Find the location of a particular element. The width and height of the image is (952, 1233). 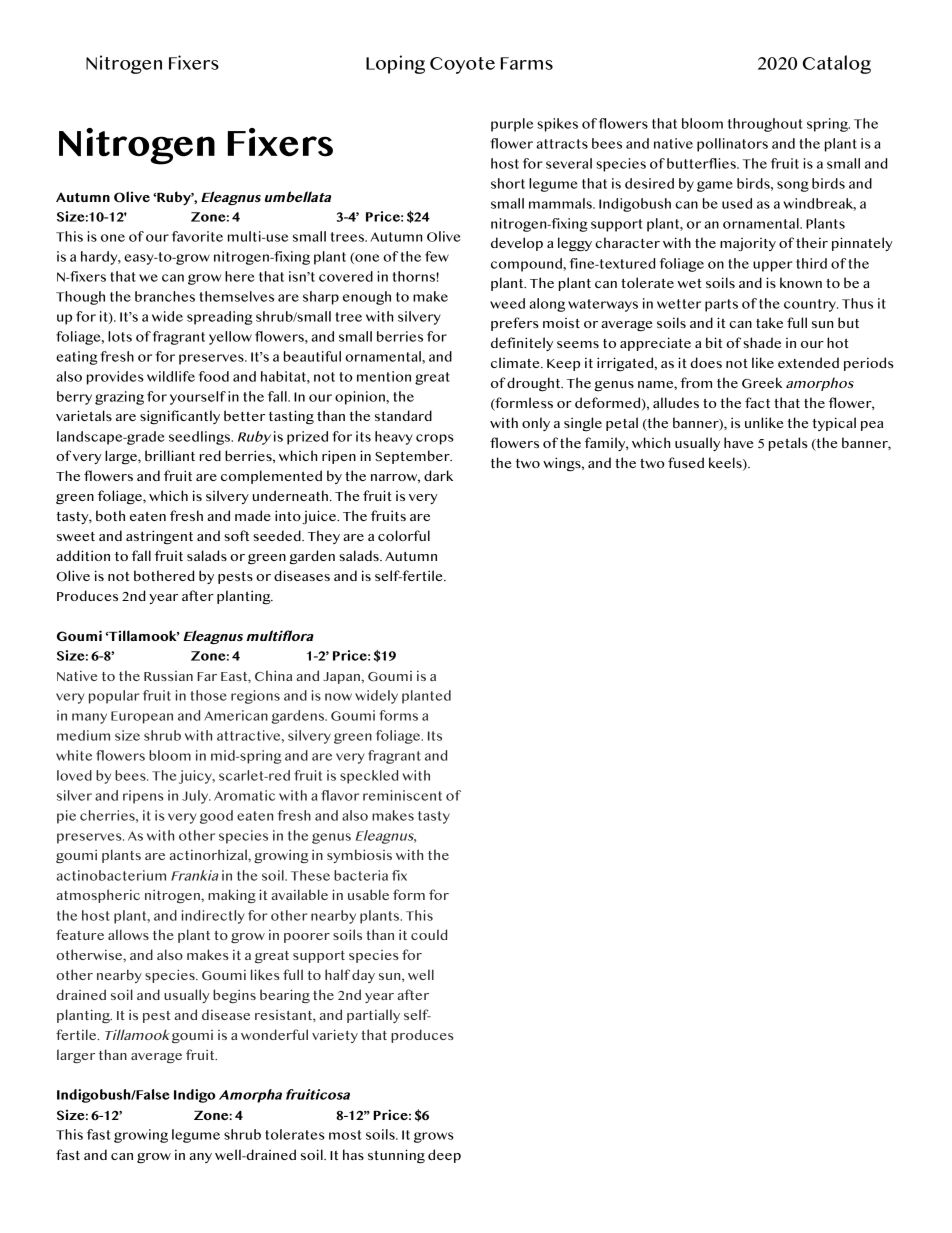

usable is located at coordinates (368, 894).
